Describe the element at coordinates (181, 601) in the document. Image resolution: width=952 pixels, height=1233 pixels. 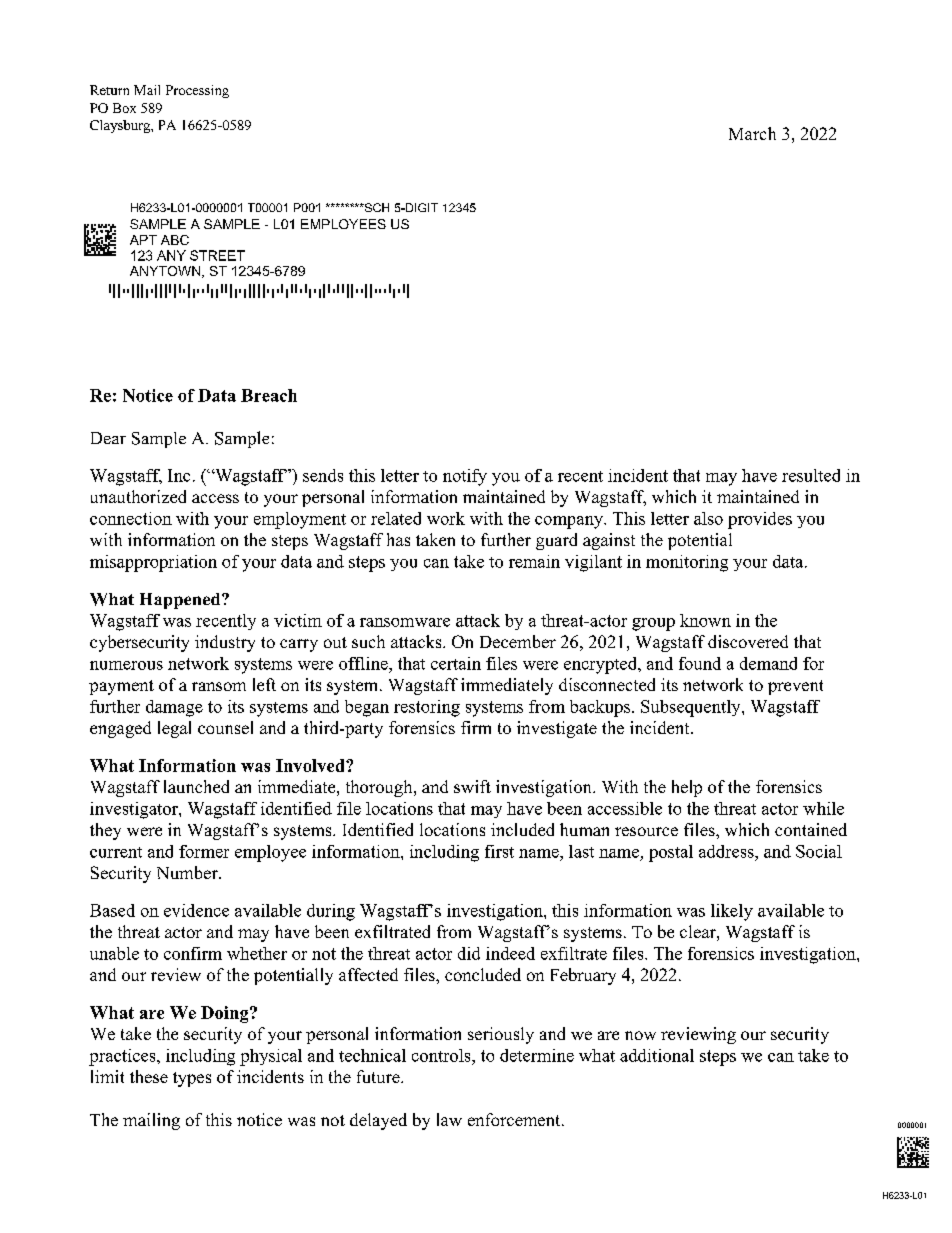
I see `Happened` at that location.
